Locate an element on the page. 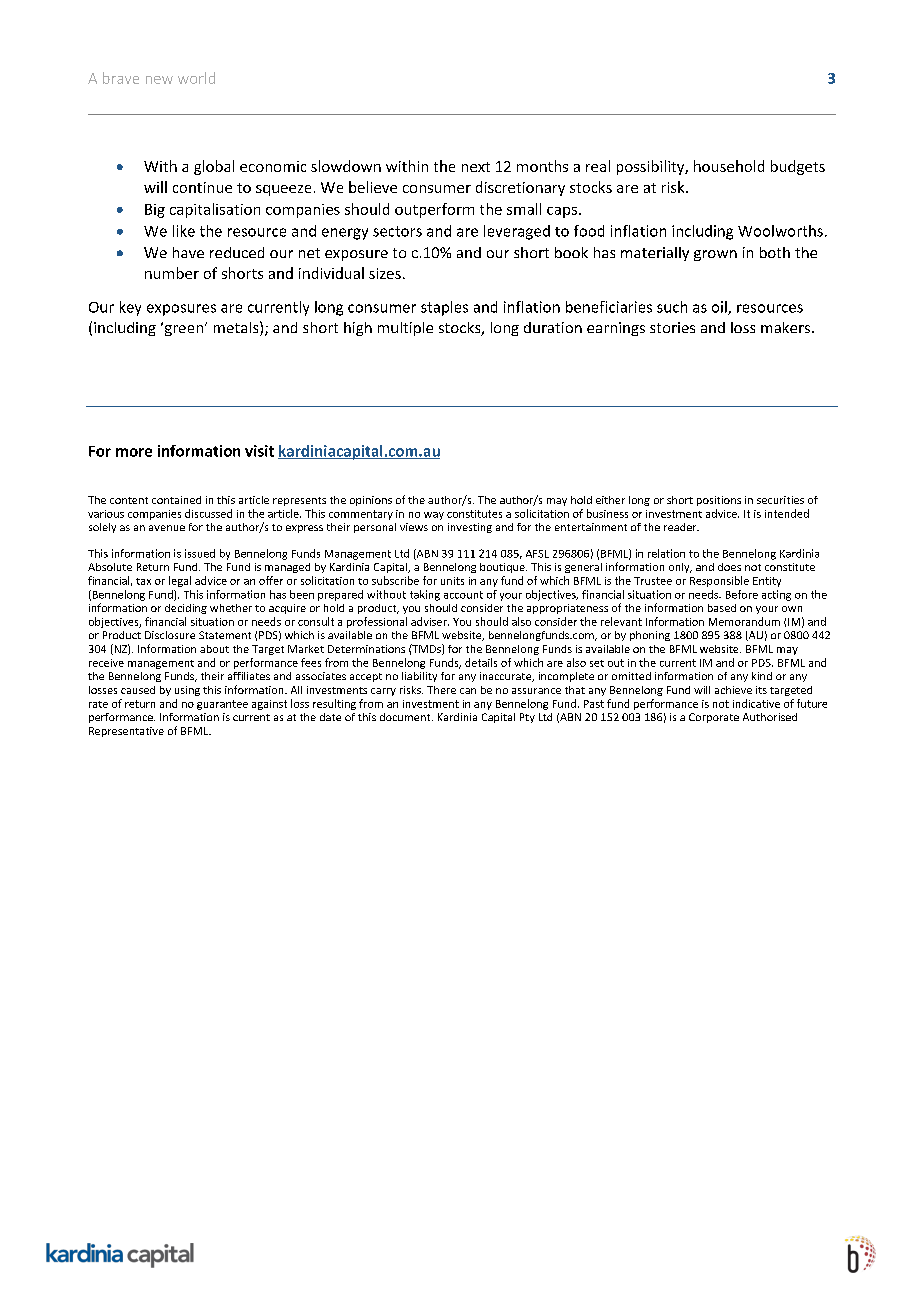  units is located at coordinates (452, 581).
